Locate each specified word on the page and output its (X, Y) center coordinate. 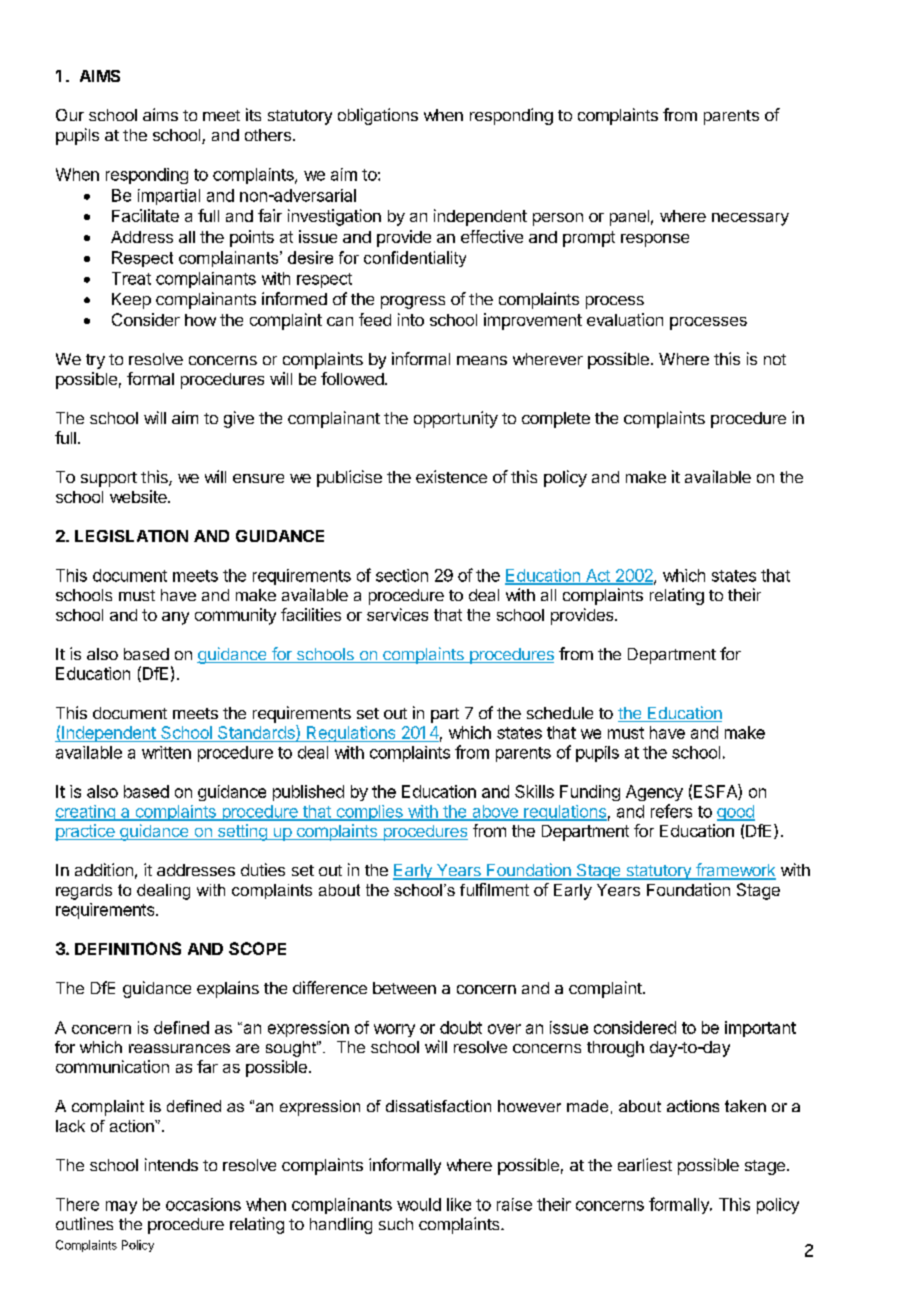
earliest (645, 1164)
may (121, 1207)
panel (629, 218)
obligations (378, 116)
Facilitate (145, 215)
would (419, 1204)
